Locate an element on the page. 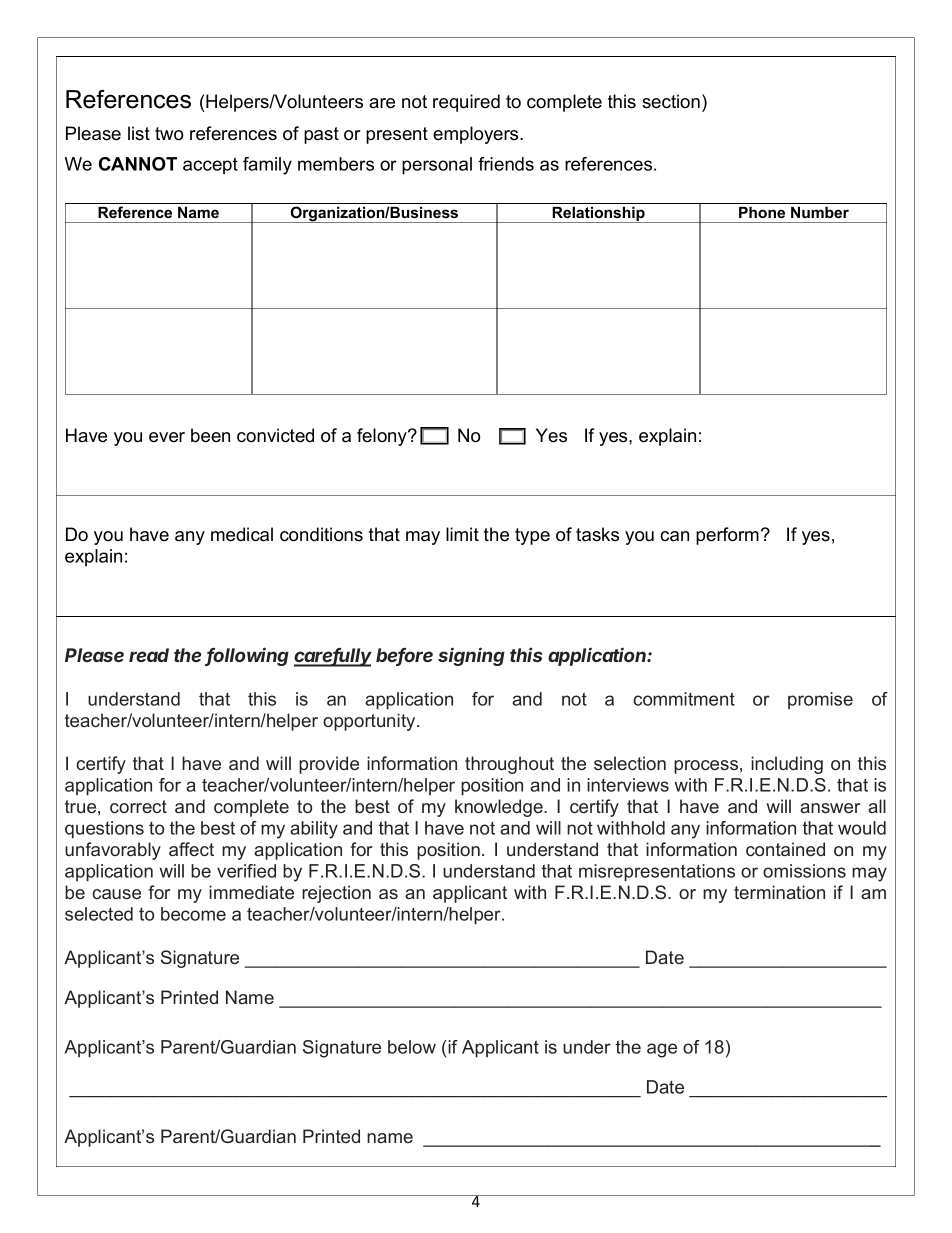 The height and width of the page is (1233, 952). two is located at coordinates (169, 134).
